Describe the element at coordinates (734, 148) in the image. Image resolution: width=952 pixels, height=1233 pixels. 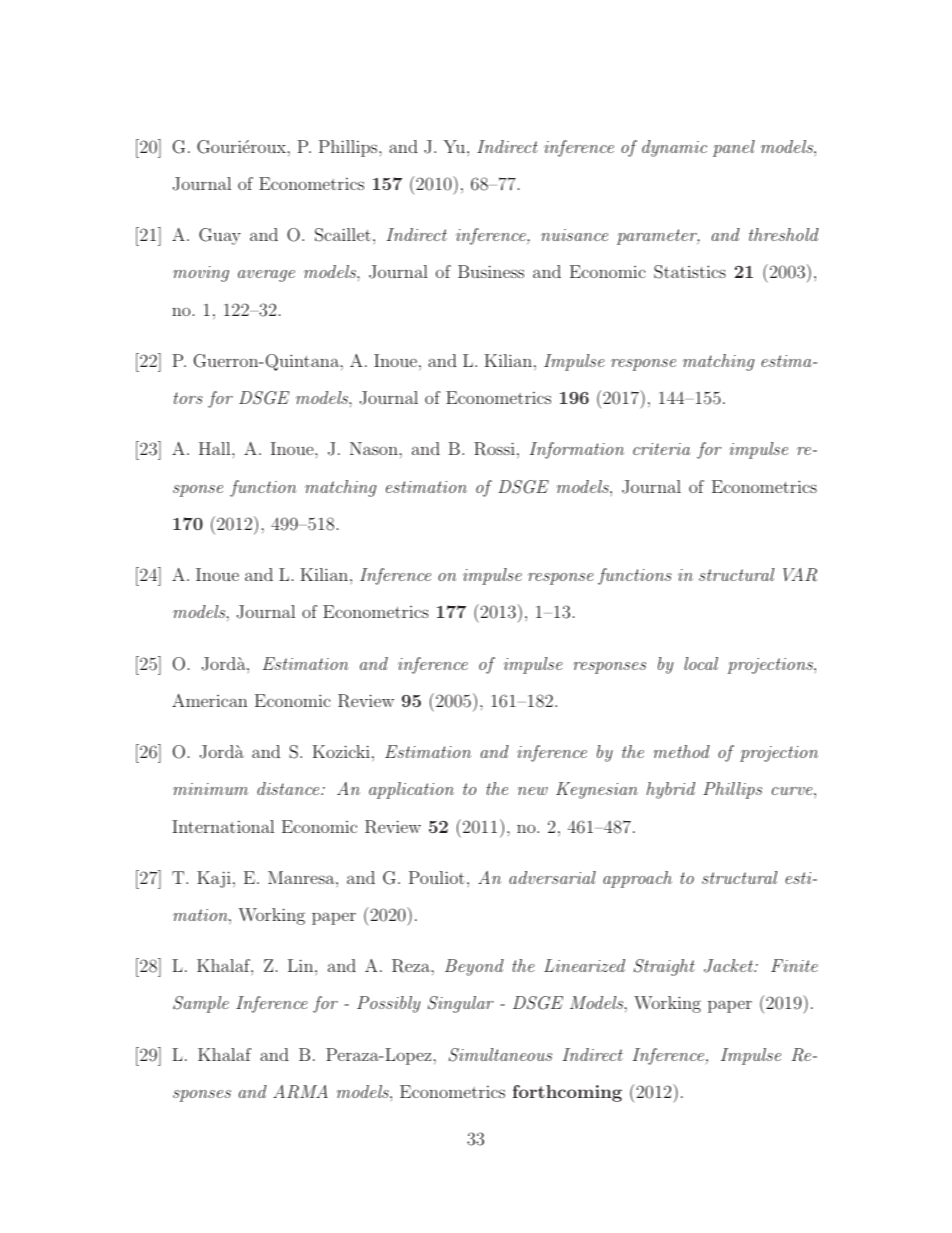
I see `panel` at that location.
